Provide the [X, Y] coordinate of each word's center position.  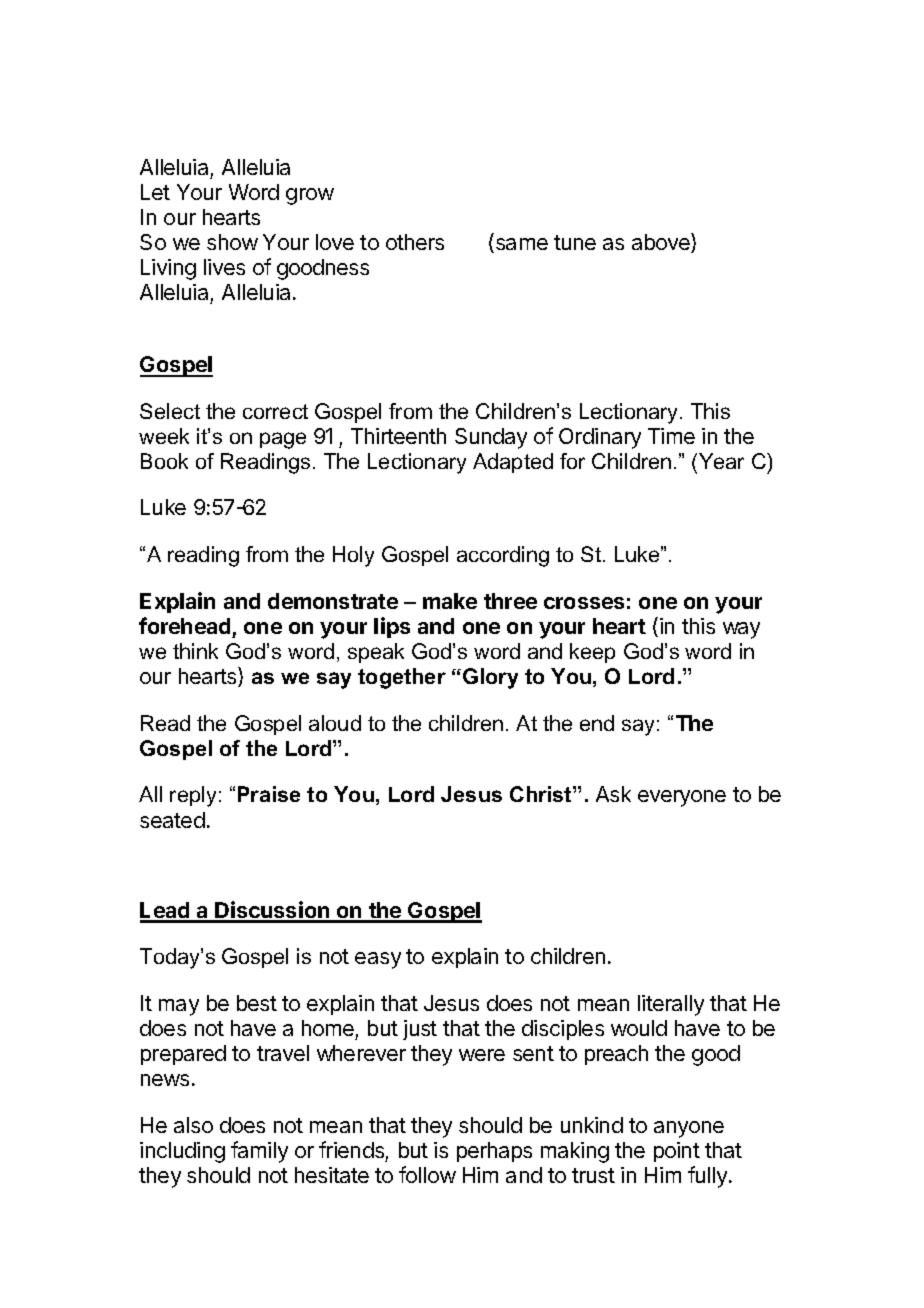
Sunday [491, 438]
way [741, 630]
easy [378, 960]
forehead [184, 625]
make [450, 601]
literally [671, 1005]
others [415, 242]
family [259, 1152]
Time [671, 436]
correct [275, 411]
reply [193, 796]
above [662, 243]
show [232, 242]
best [257, 1003]
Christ [542, 794]
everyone [682, 798]
